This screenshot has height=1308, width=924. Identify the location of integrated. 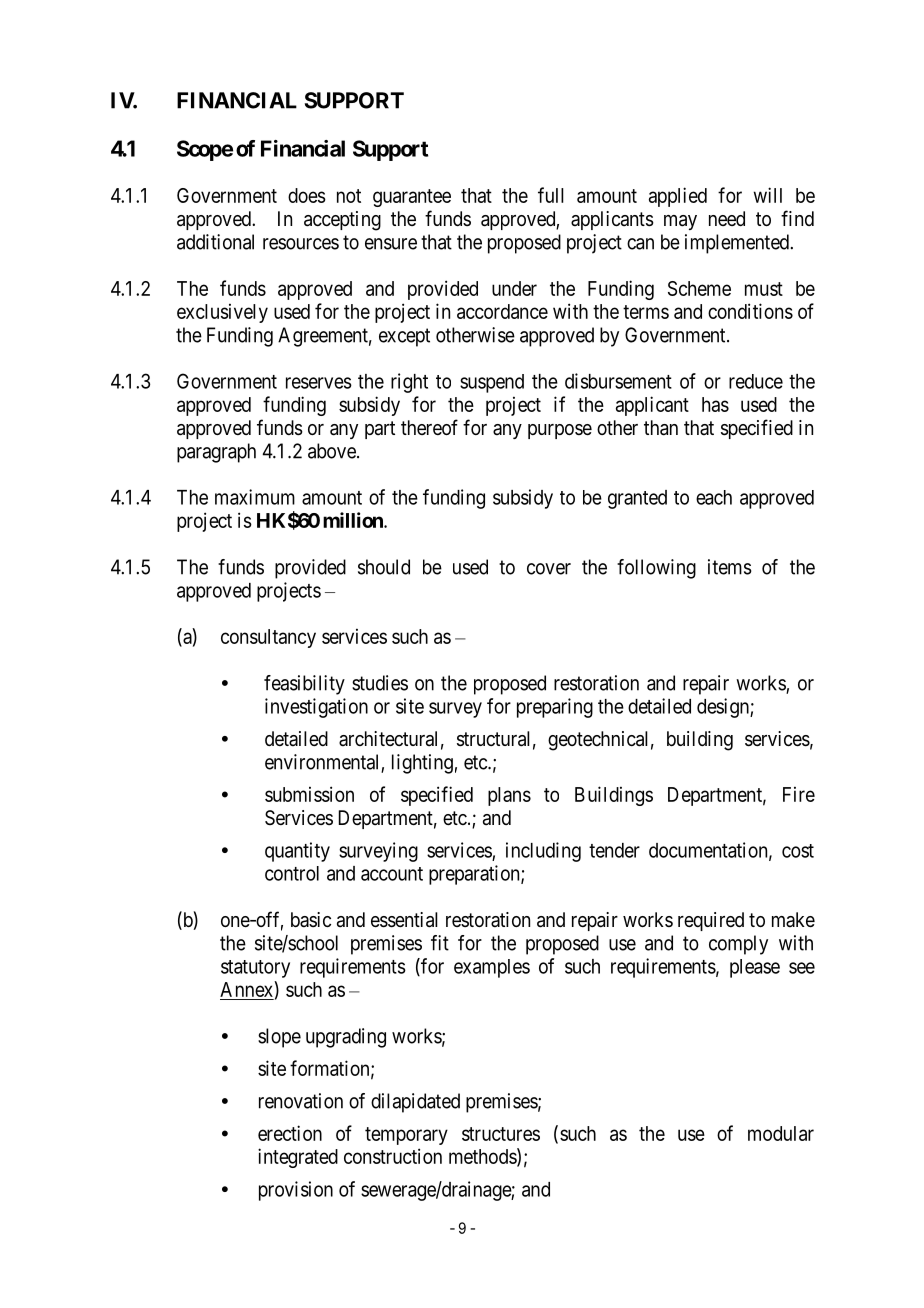
(298, 1158).
